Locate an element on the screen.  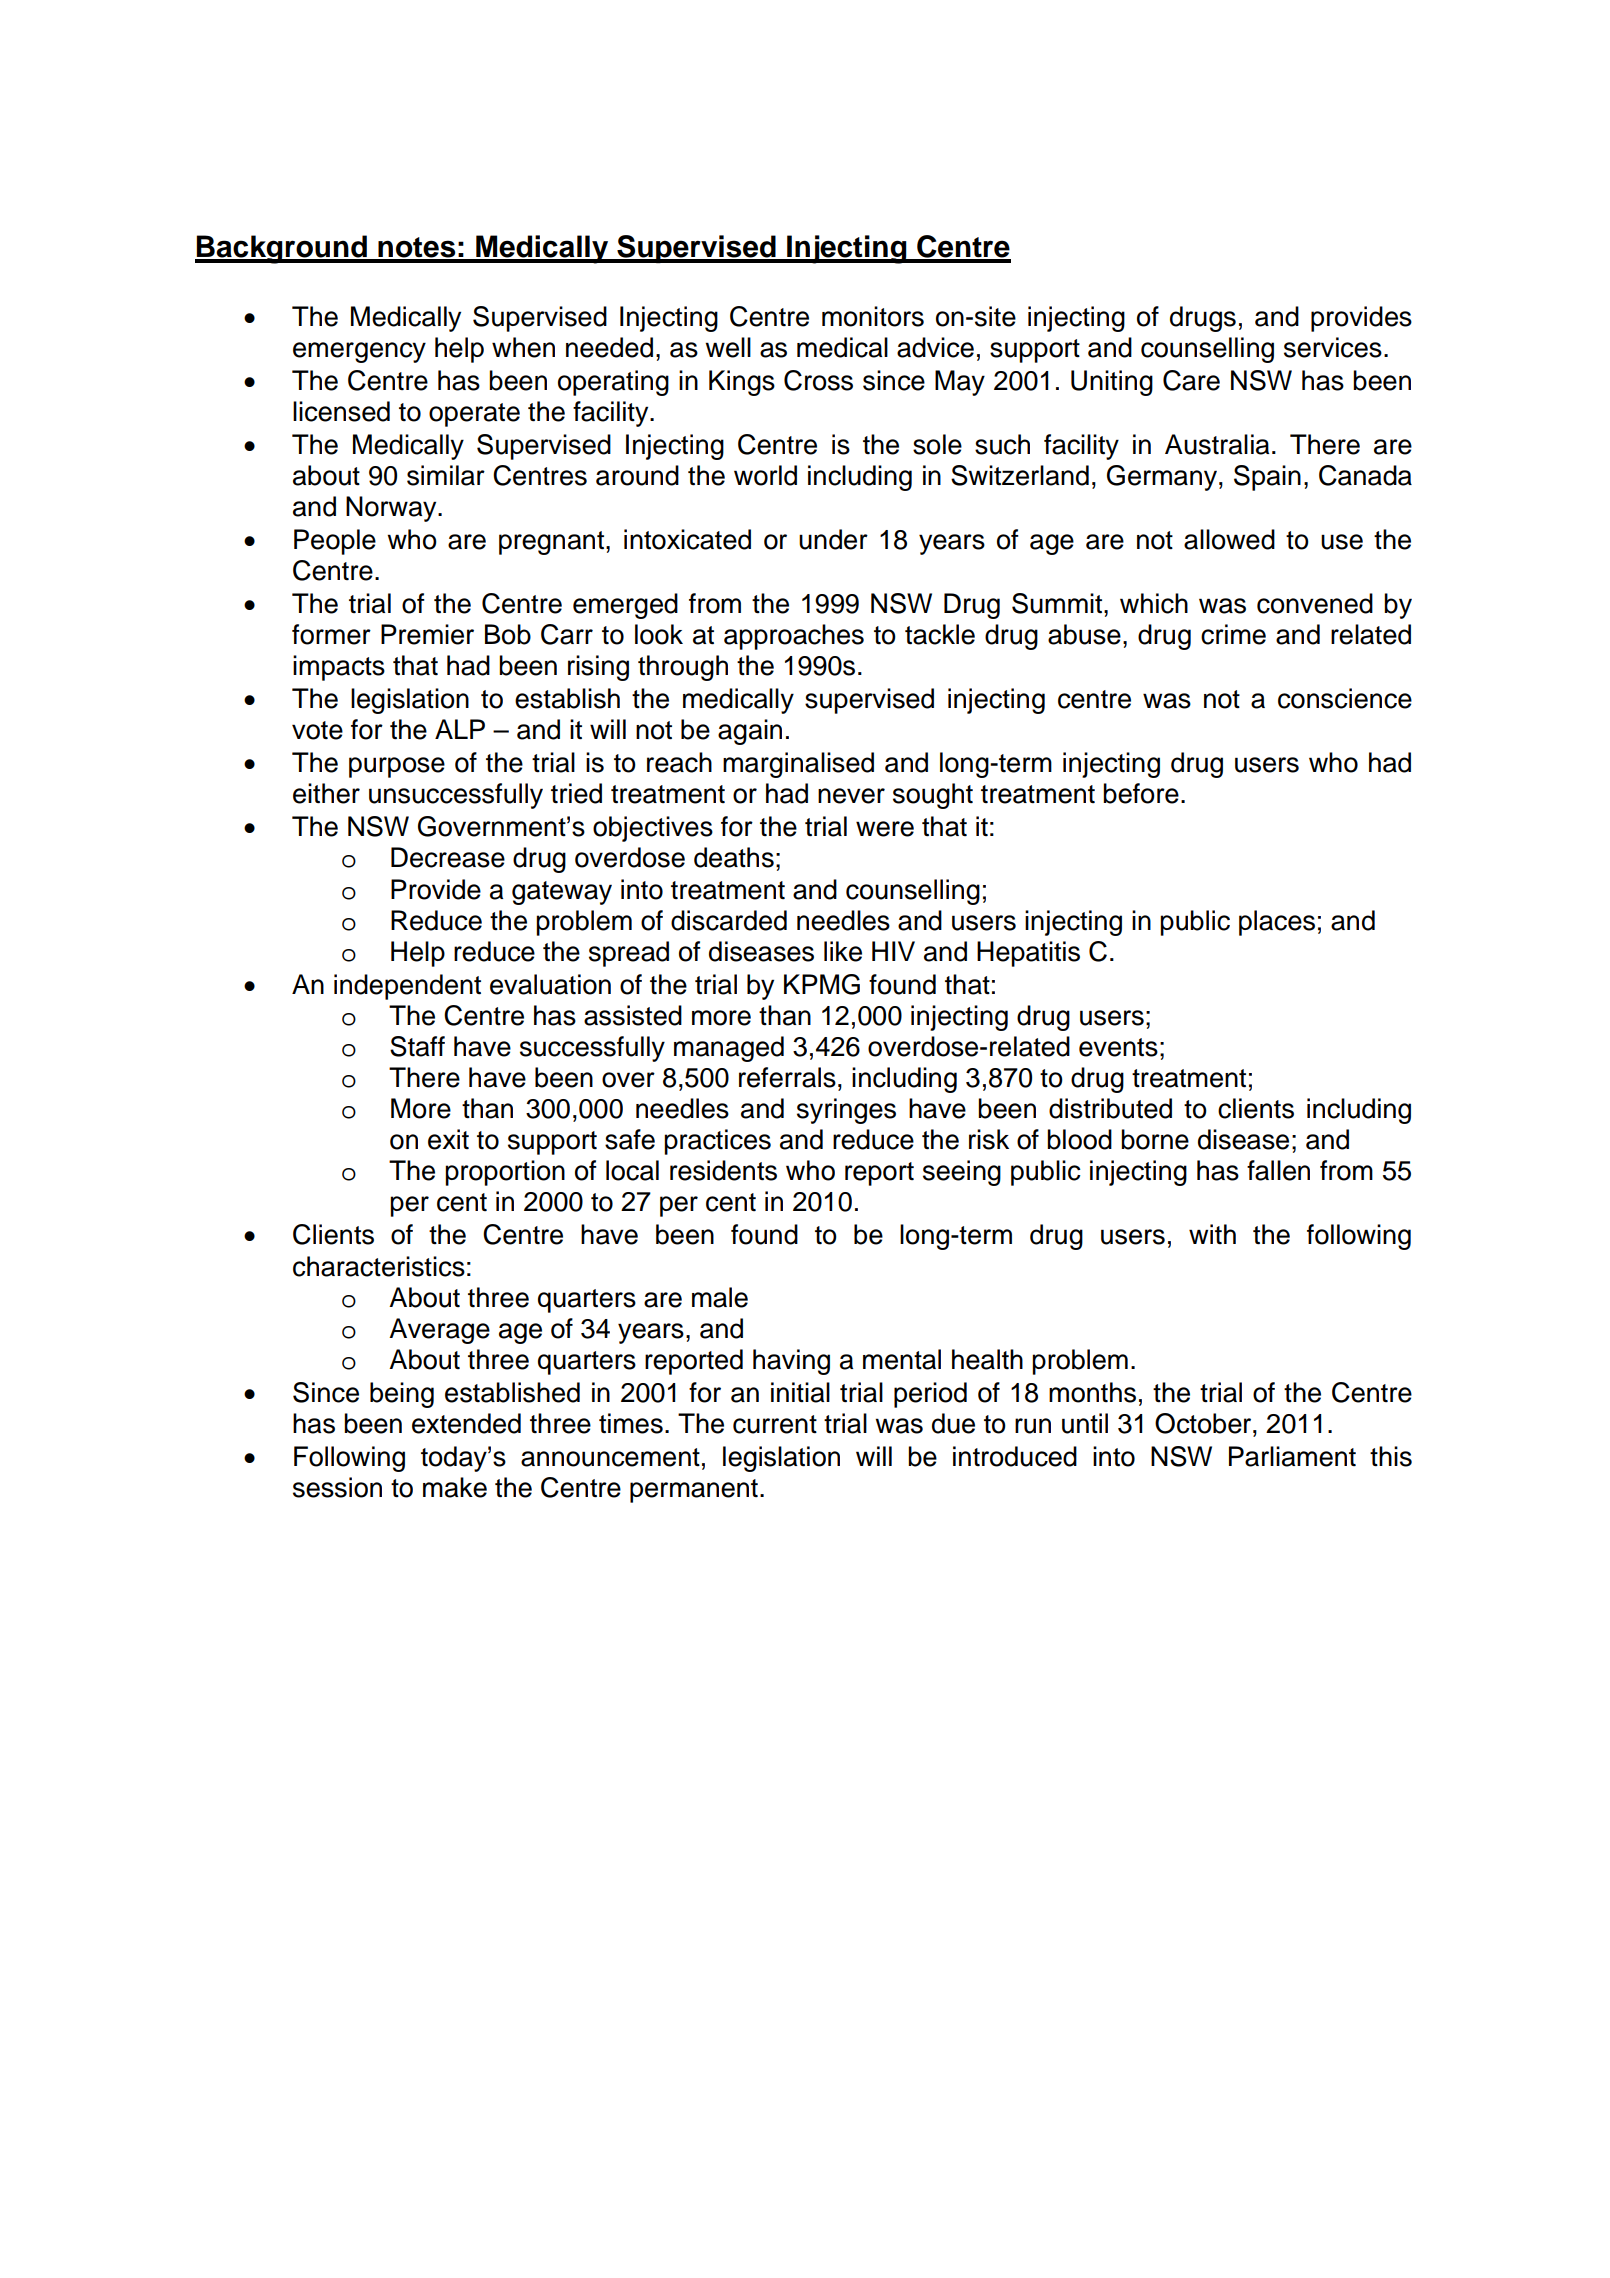
were is located at coordinates (885, 829).
